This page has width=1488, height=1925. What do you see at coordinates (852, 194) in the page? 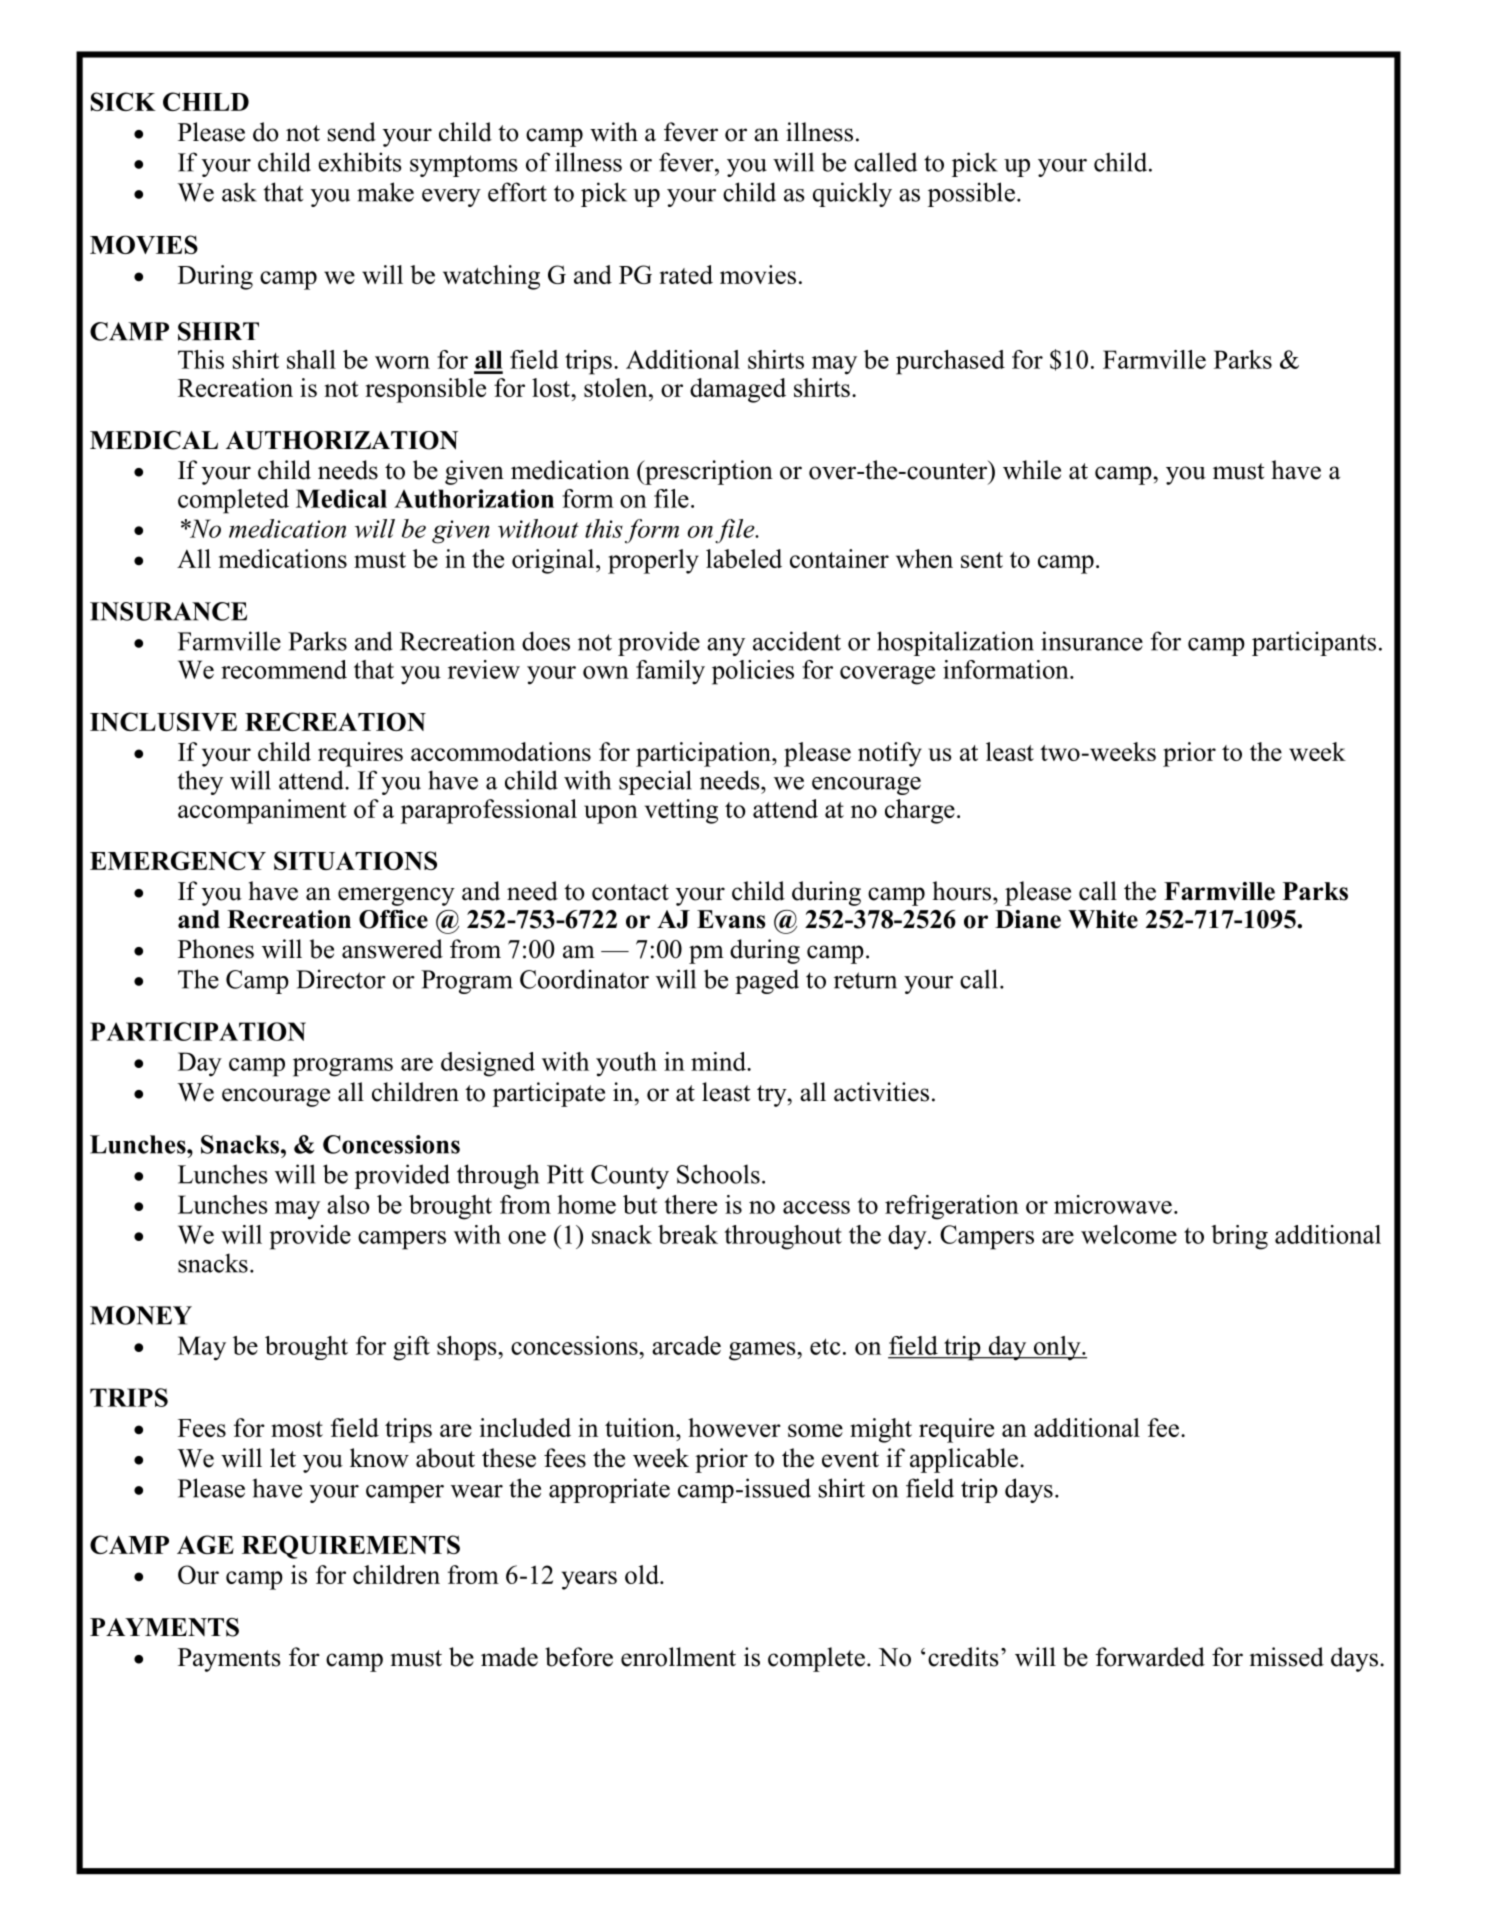
I see `quickly` at bounding box center [852, 194].
